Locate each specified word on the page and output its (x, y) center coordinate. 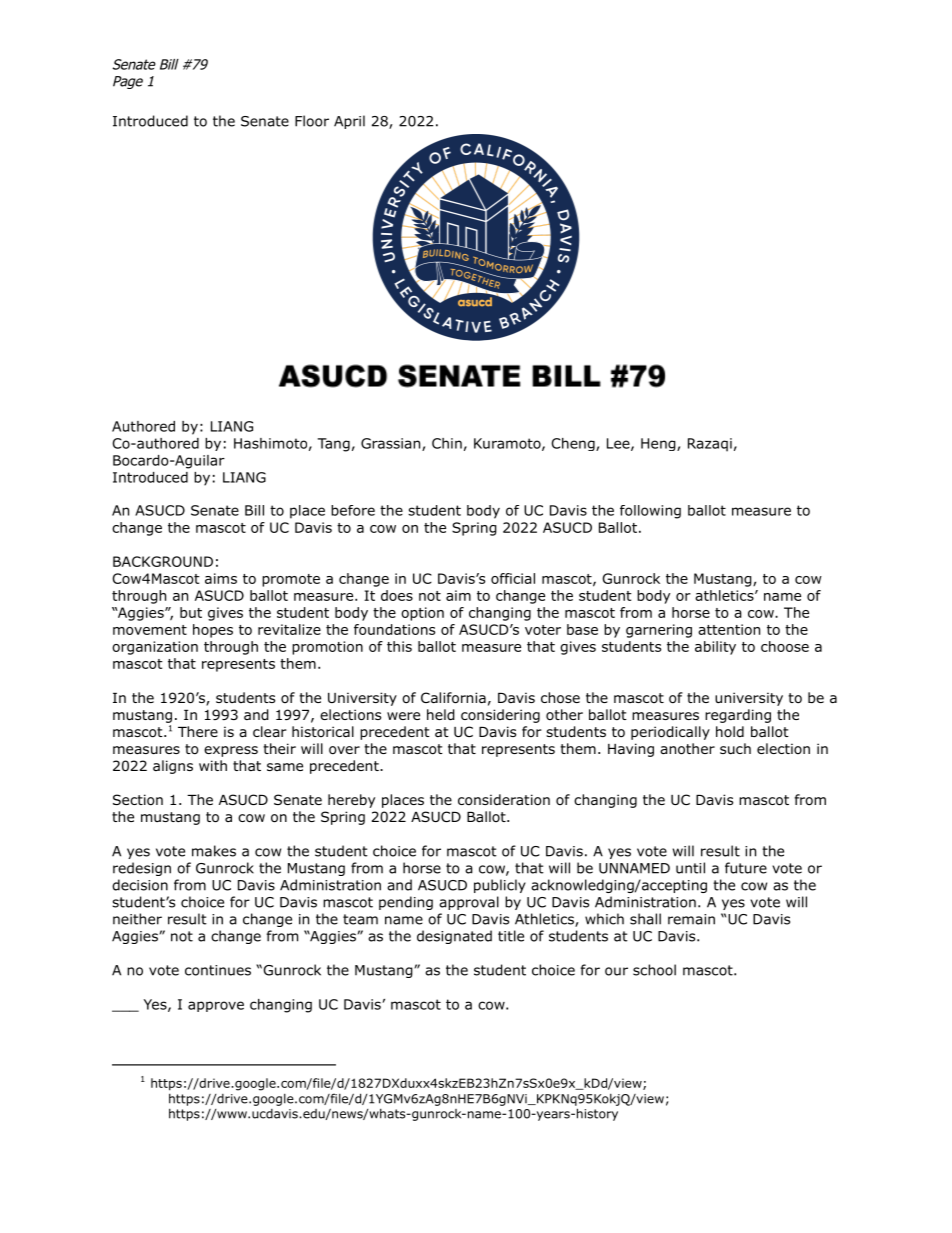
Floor (312, 121)
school (654, 970)
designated (454, 937)
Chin (447, 443)
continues (218, 970)
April (349, 122)
